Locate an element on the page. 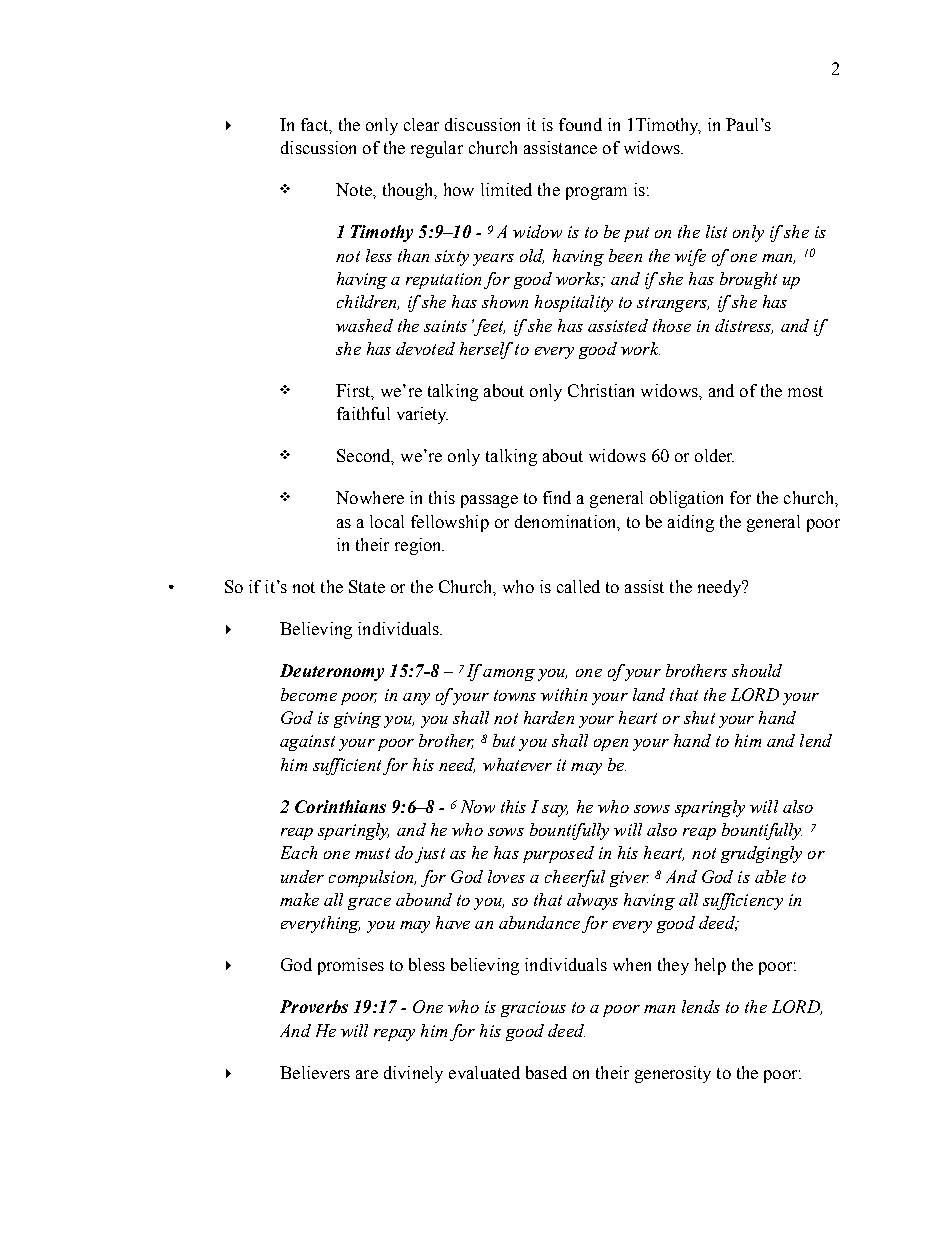  most is located at coordinates (805, 391).
